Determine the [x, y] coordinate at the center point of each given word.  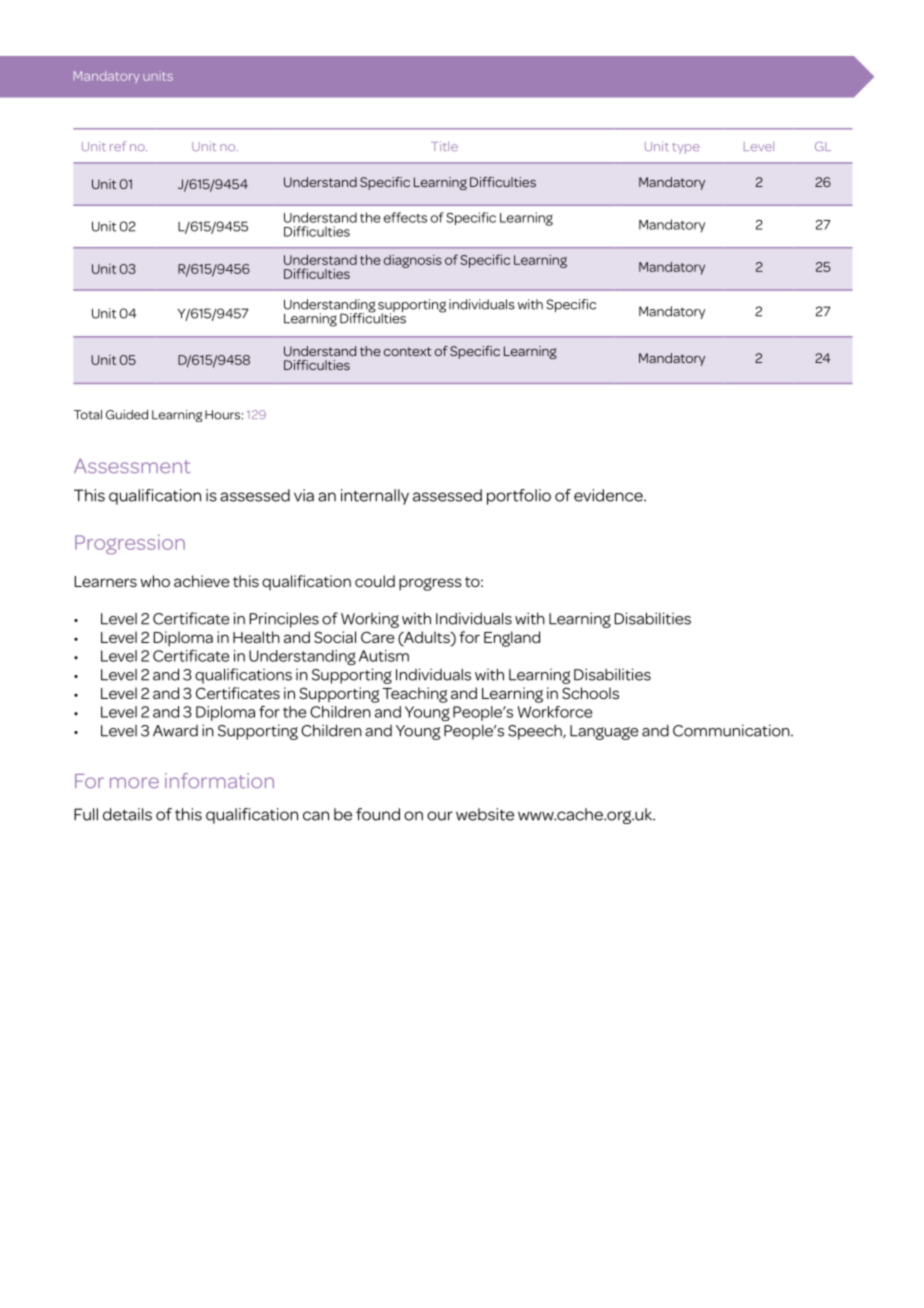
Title [444, 146]
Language [604, 732]
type [686, 148]
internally [375, 497]
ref [118, 146]
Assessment [132, 466]
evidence [609, 495]
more [134, 782]
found [378, 814]
